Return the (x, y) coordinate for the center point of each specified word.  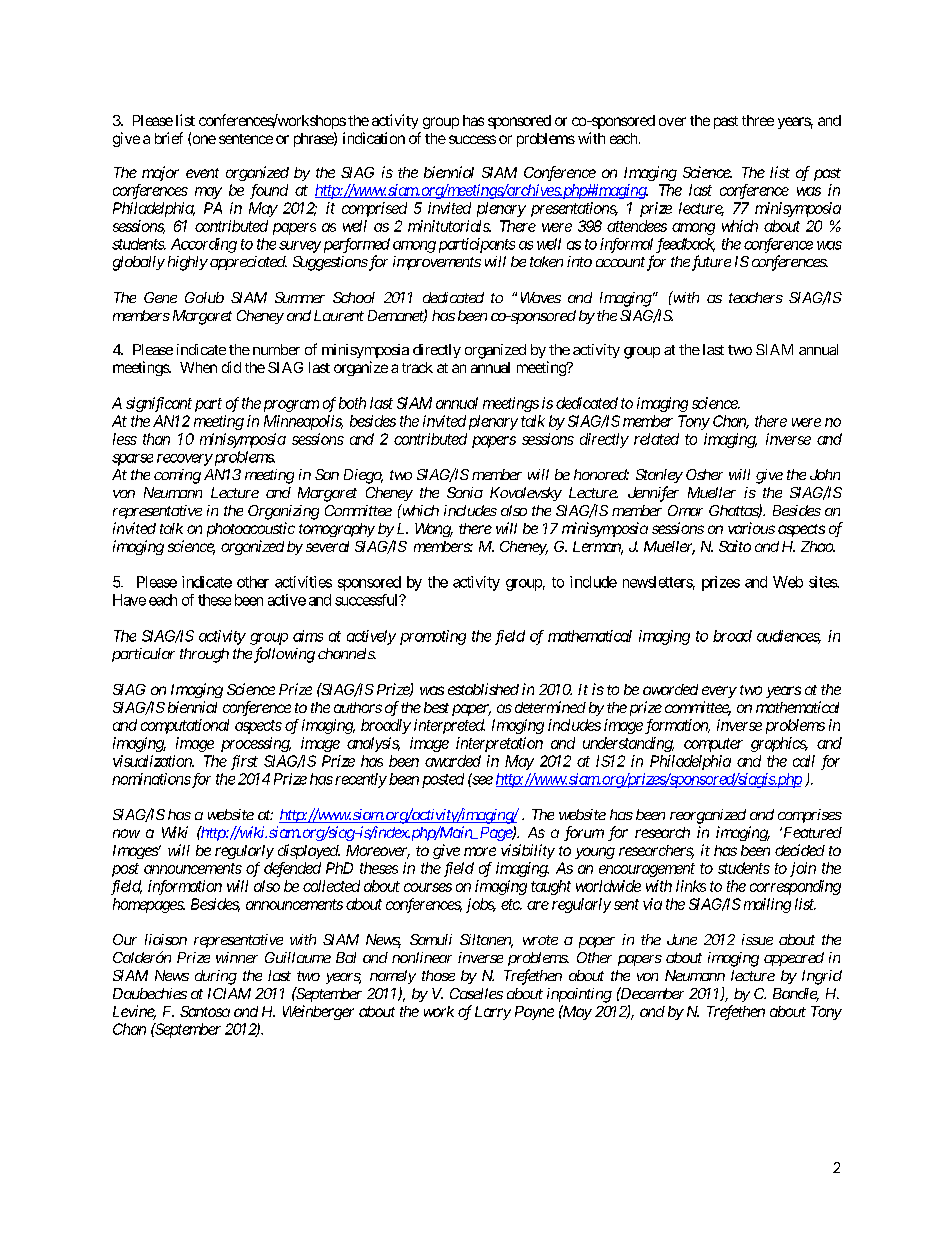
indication (374, 138)
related (656, 439)
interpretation (499, 744)
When (198, 367)
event (202, 173)
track (417, 367)
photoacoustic (251, 529)
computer (713, 745)
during (216, 977)
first (244, 762)
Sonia (465, 492)
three (758, 120)
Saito (735, 546)
